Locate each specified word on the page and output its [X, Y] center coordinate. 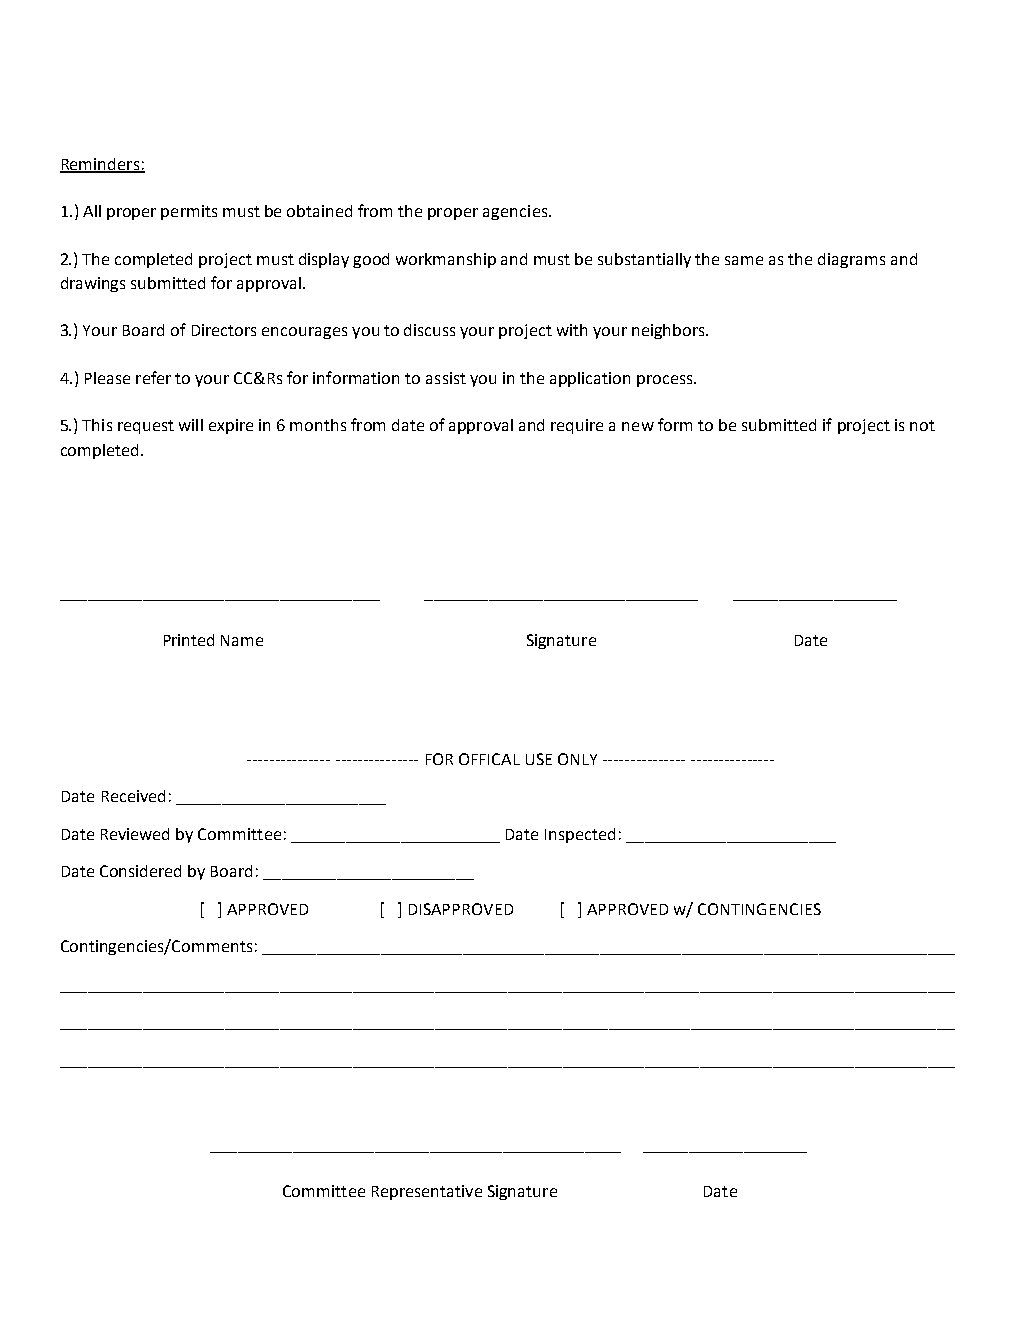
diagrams [851, 260]
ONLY [577, 759]
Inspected [580, 835]
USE [539, 759]
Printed [189, 640]
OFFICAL [489, 759]
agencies [516, 212]
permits [189, 212]
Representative [427, 1192]
